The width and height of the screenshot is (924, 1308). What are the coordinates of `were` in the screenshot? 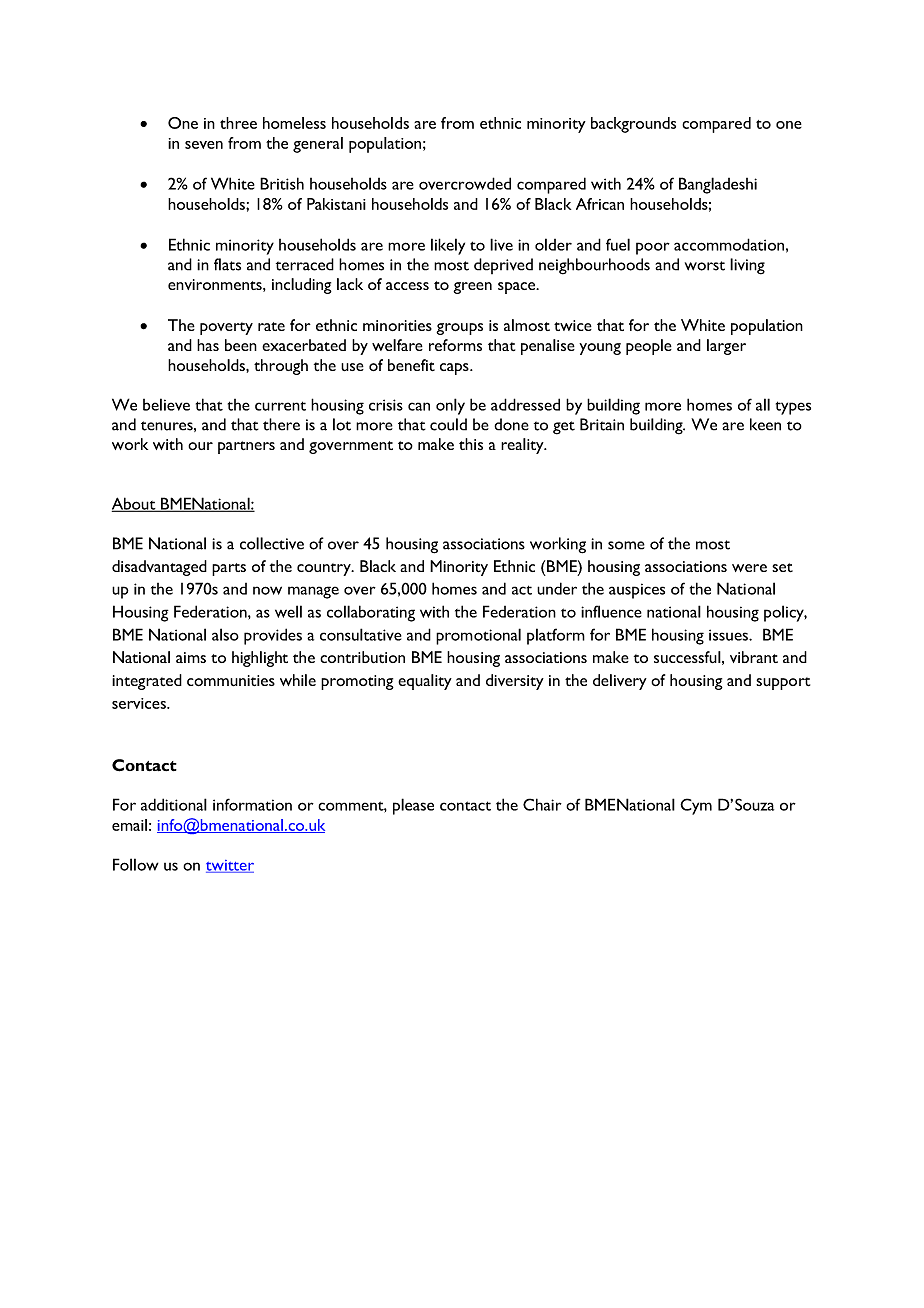 It's located at (749, 568).
